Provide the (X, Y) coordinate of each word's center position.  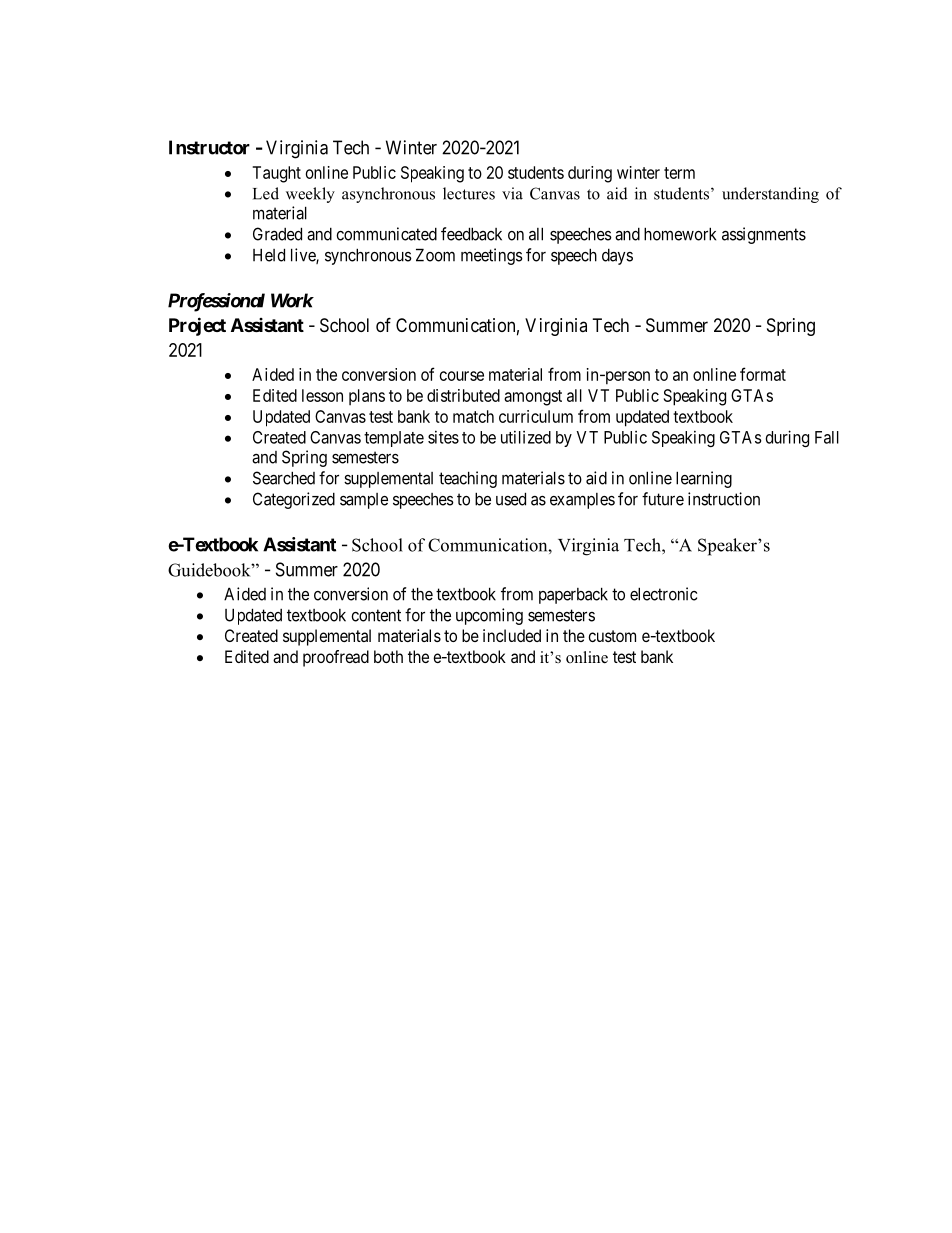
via (512, 193)
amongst (533, 398)
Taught (277, 174)
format (763, 374)
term (679, 173)
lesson (322, 395)
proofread (336, 658)
